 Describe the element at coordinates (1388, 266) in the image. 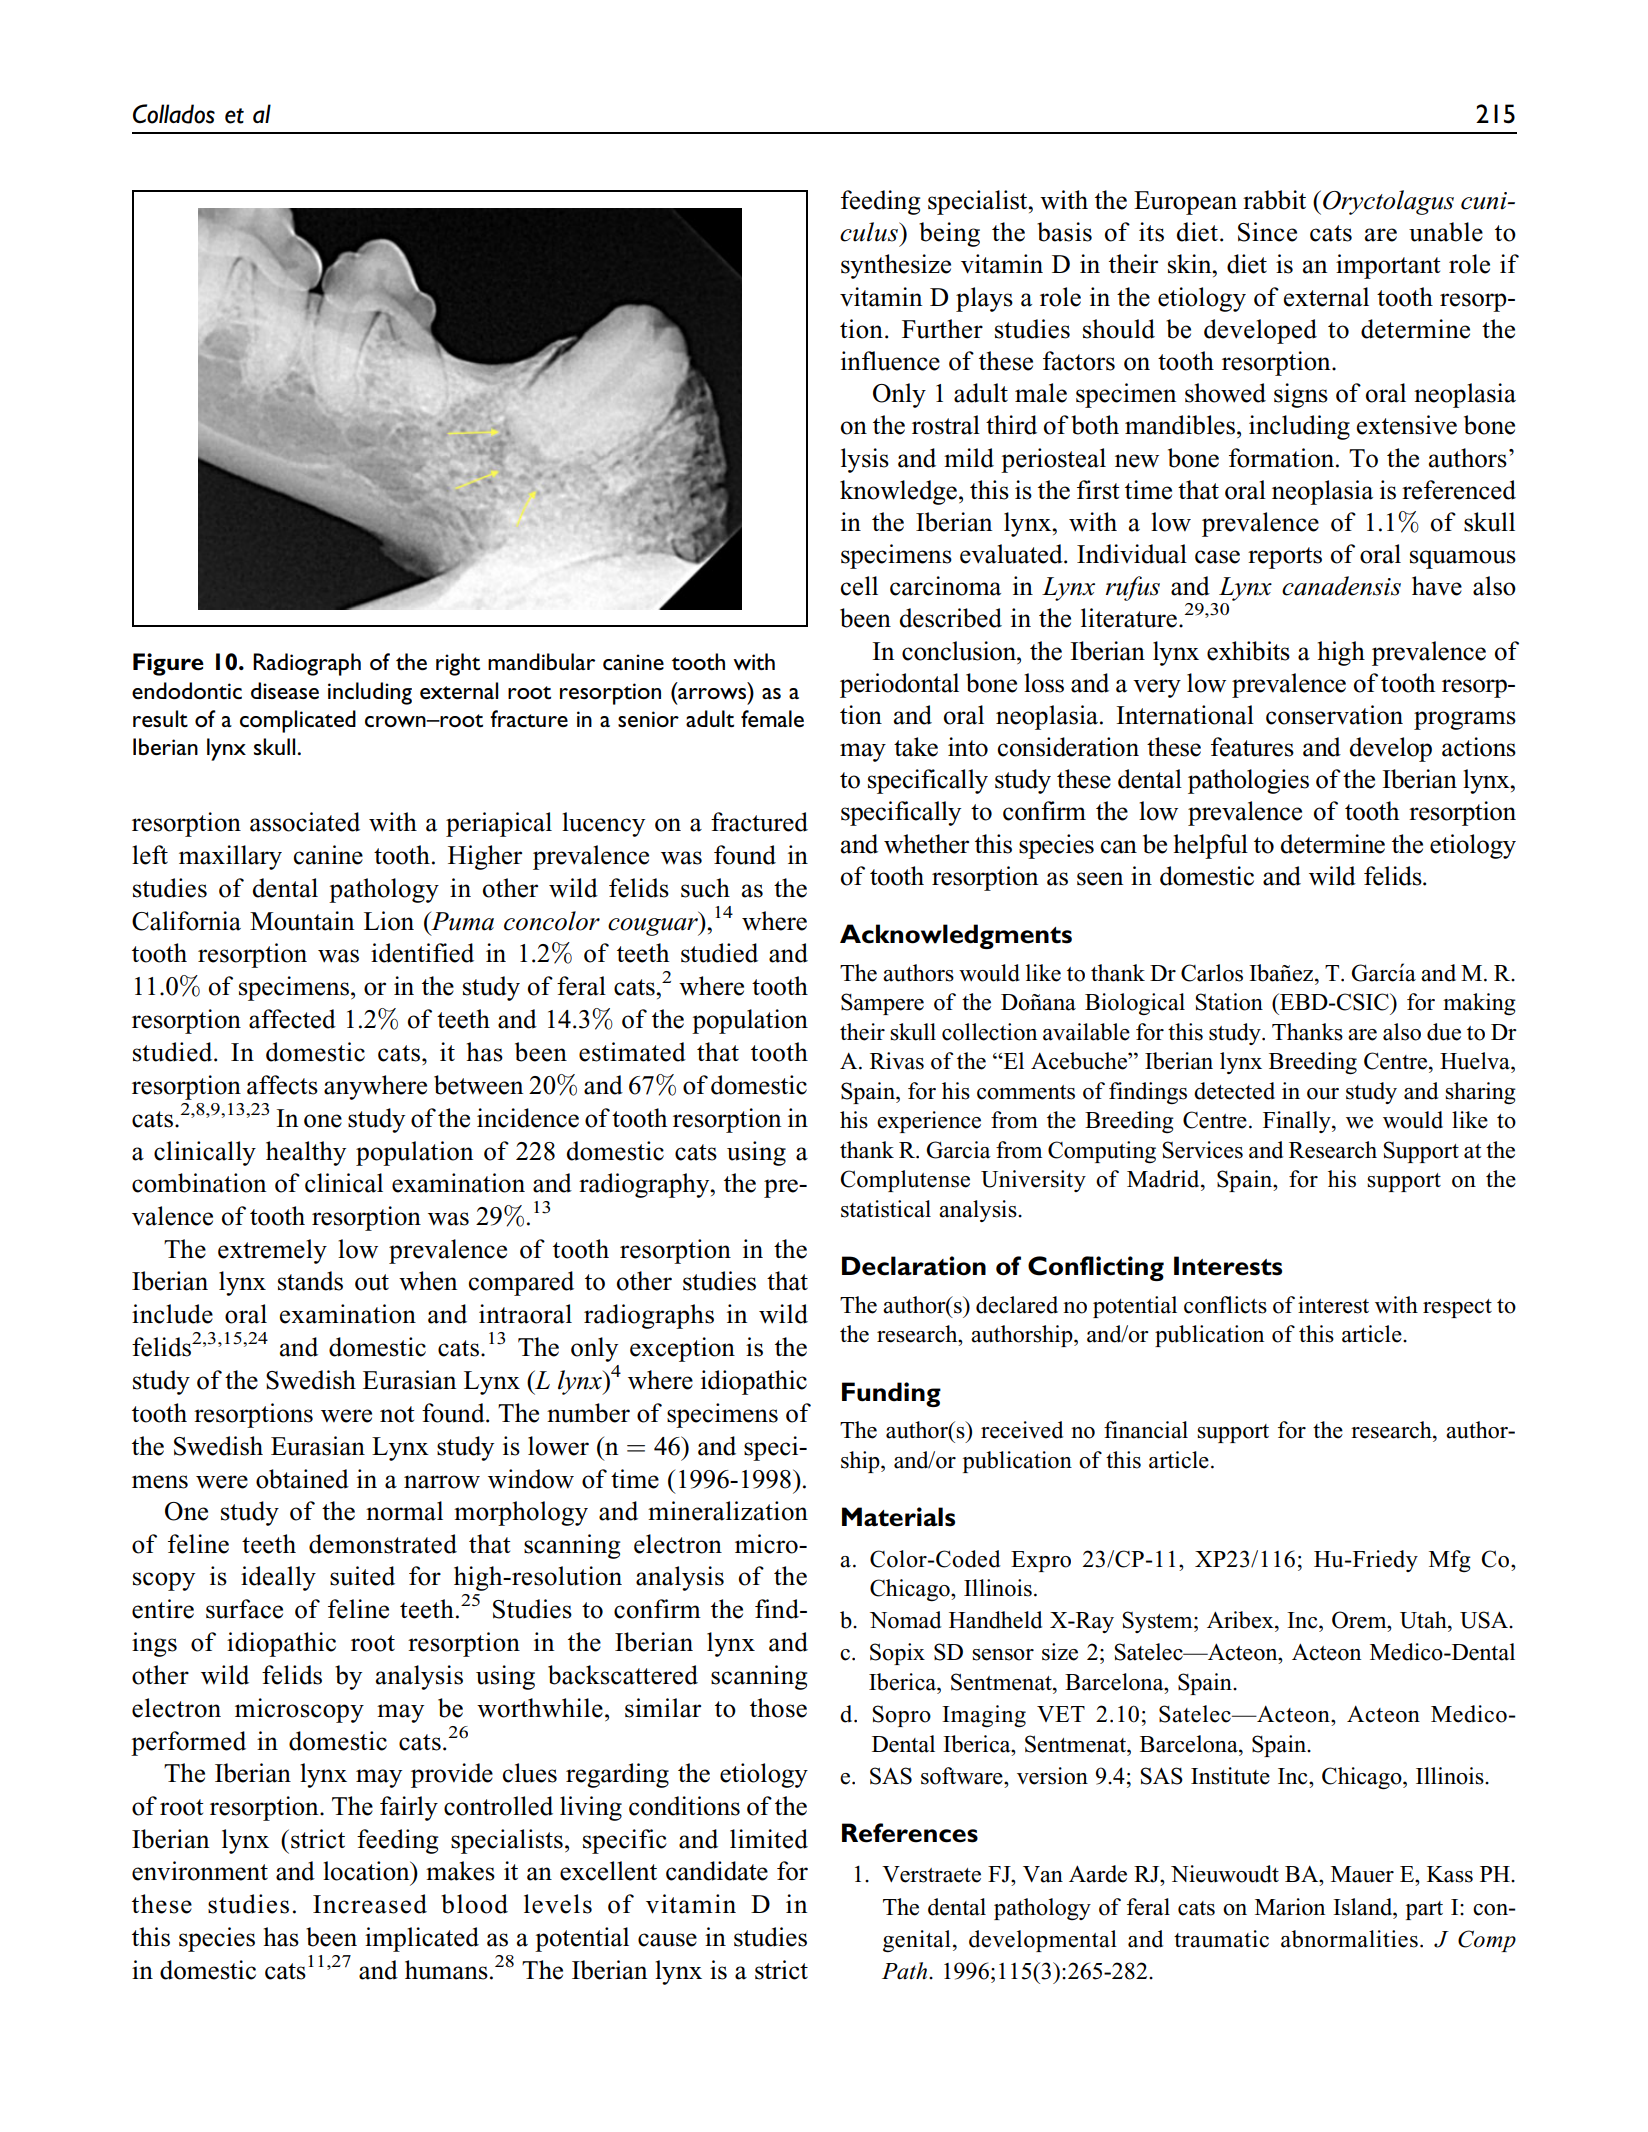

I see `important` at that location.
